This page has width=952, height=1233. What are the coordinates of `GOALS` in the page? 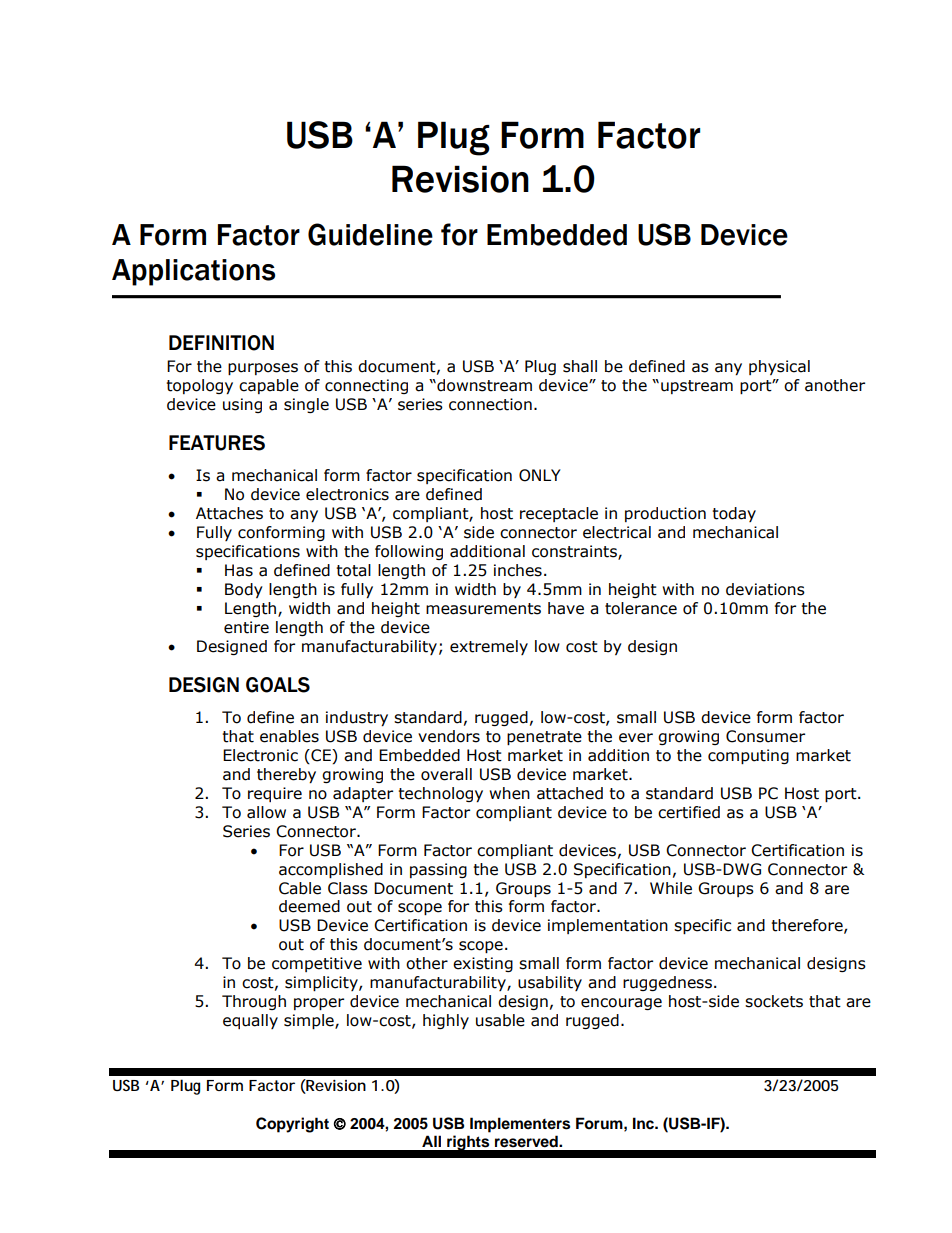 It's located at (278, 685).
